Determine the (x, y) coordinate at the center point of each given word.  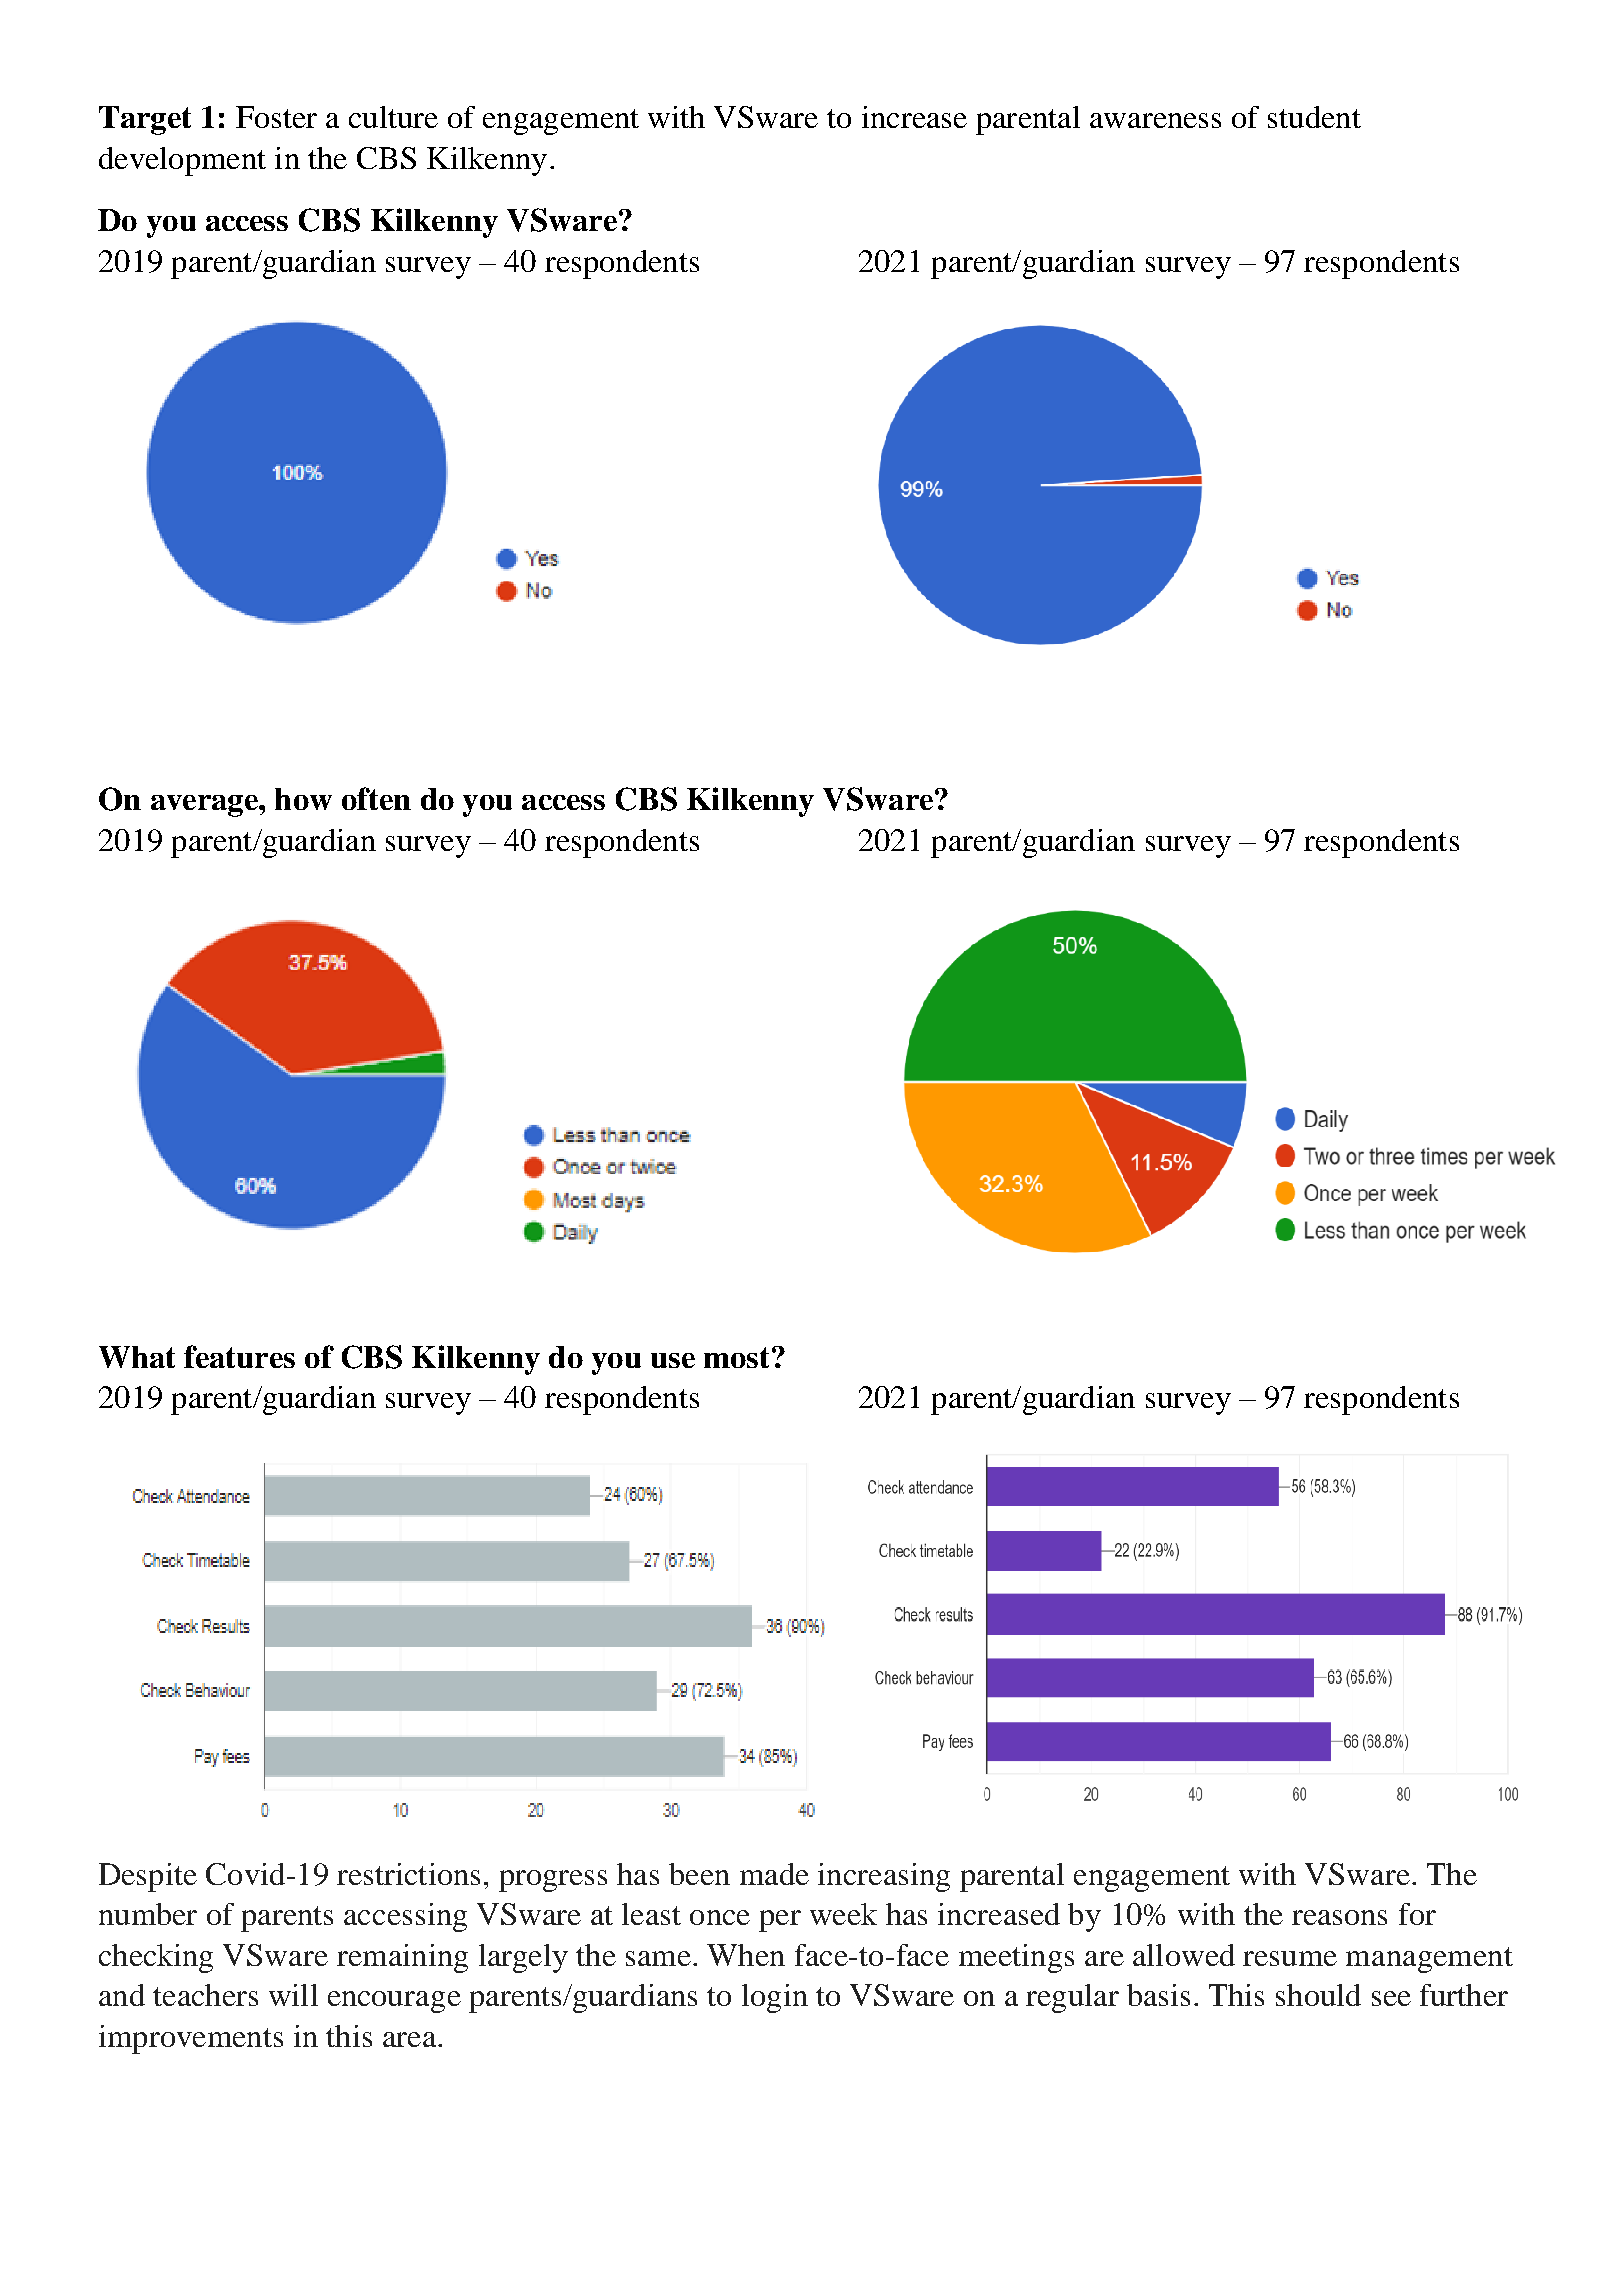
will (293, 1995)
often (376, 798)
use (673, 1360)
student (1314, 117)
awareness (1155, 120)
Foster (276, 117)
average (205, 806)
